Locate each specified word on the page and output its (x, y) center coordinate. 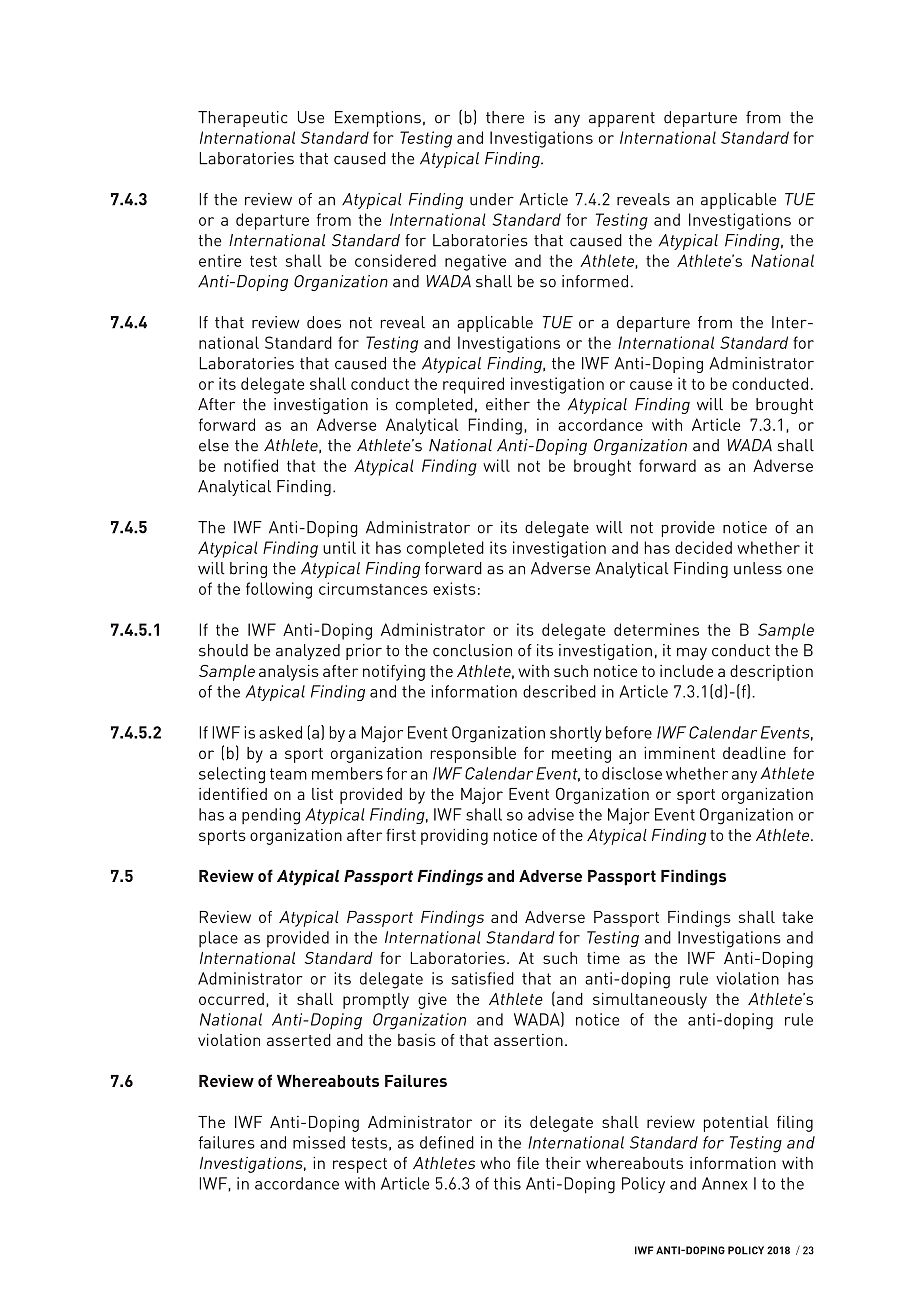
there (505, 117)
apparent (622, 119)
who (495, 1163)
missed (319, 1142)
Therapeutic (242, 119)
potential (736, 1124)
